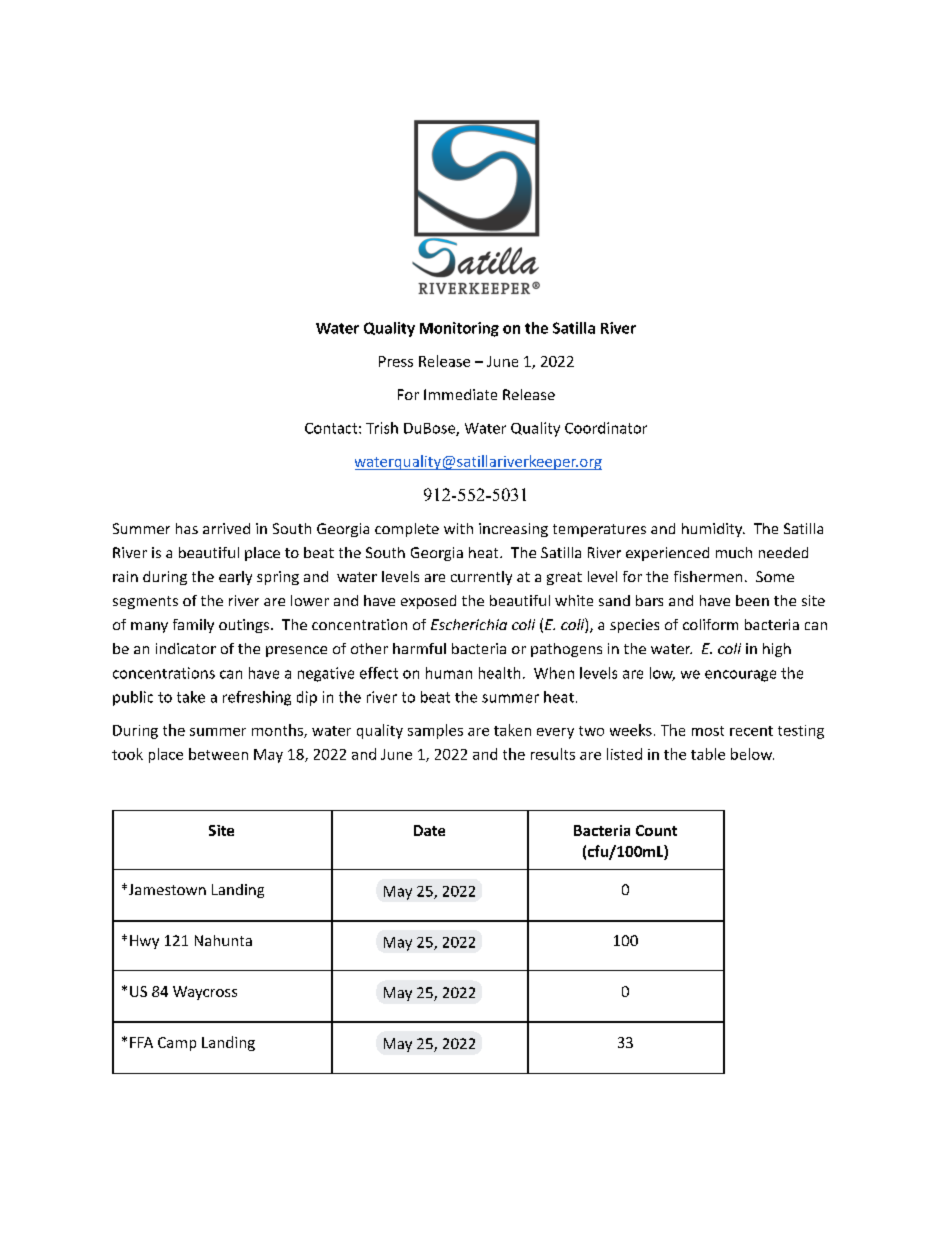 The image size is (952, 1233). Describe the element at coordinates (708, 754) in the document. I see `table` at that location.
